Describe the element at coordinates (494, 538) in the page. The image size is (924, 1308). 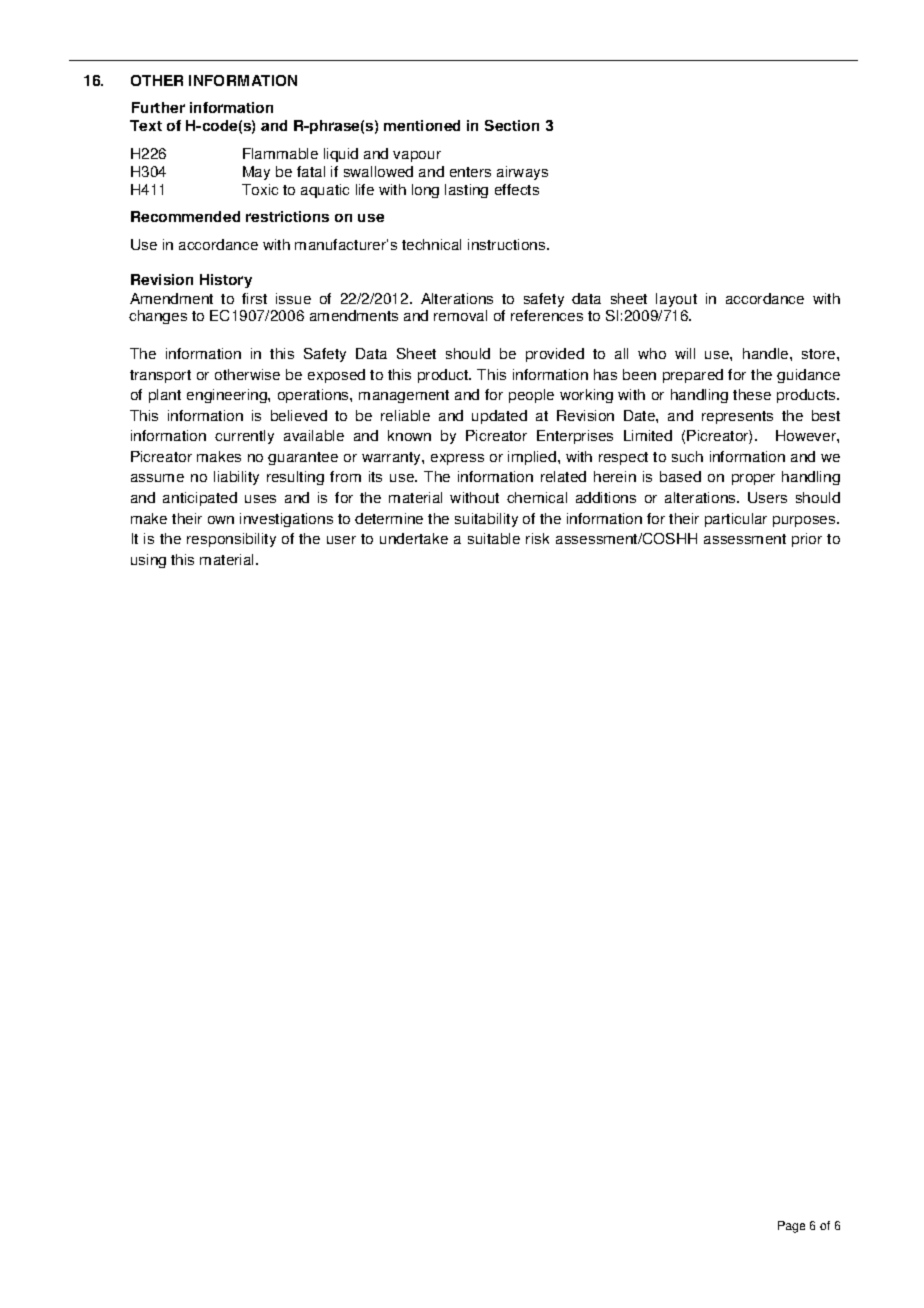
I see `suitable` at that location.
